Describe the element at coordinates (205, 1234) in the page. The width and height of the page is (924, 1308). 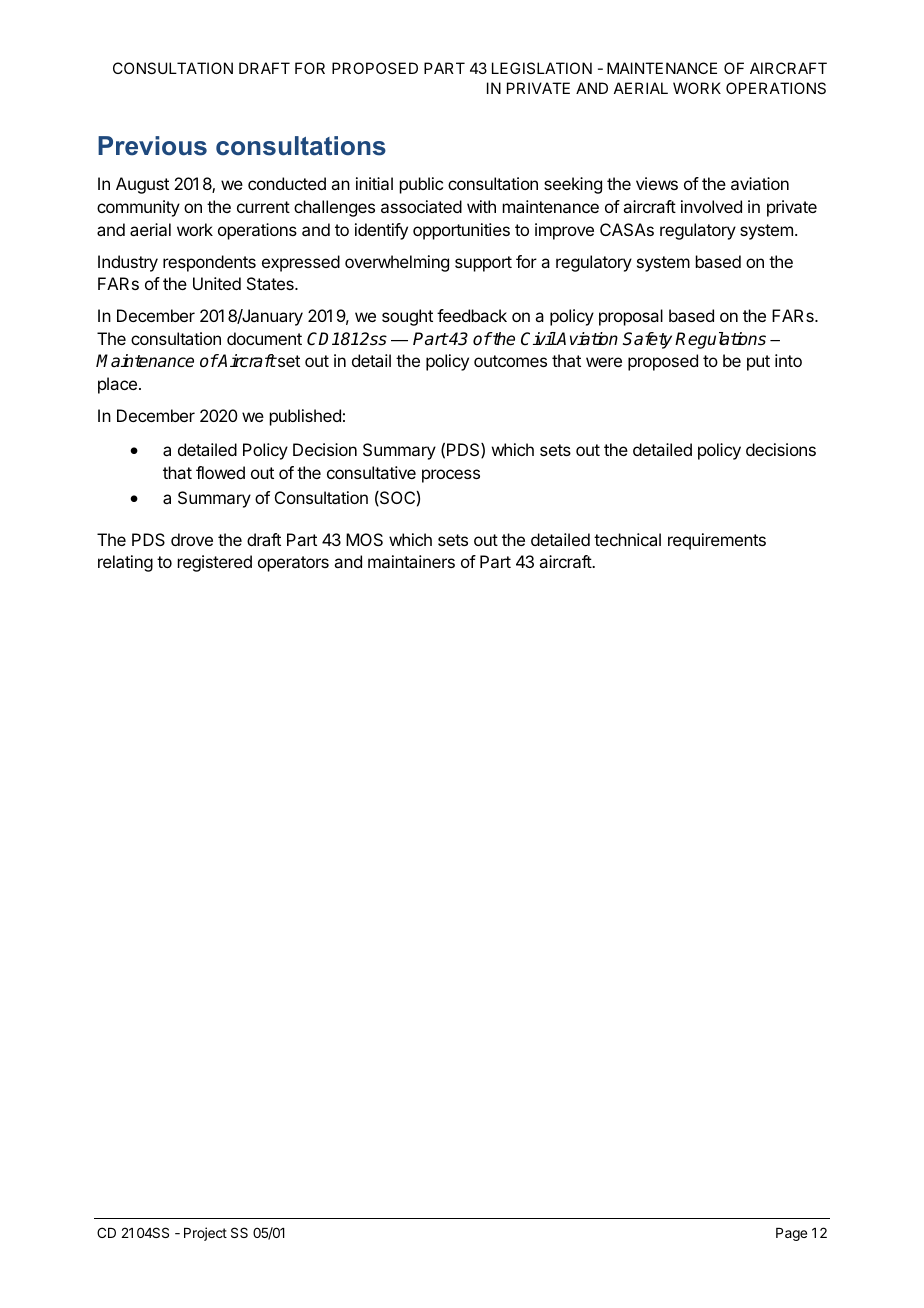
I see `Project` at that location.
